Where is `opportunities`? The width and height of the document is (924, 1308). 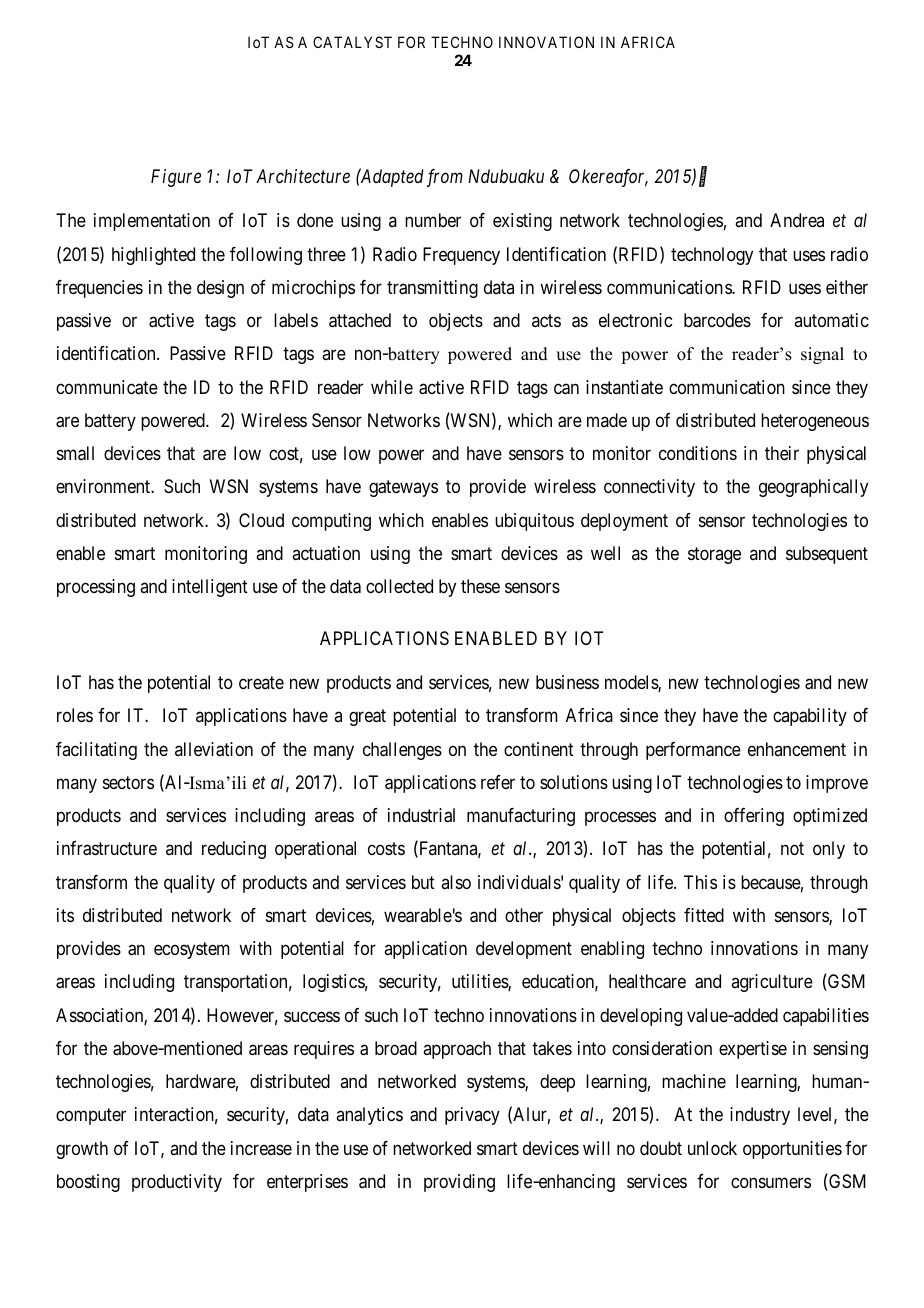
opportunities is located at coordinates (792, 1150).
